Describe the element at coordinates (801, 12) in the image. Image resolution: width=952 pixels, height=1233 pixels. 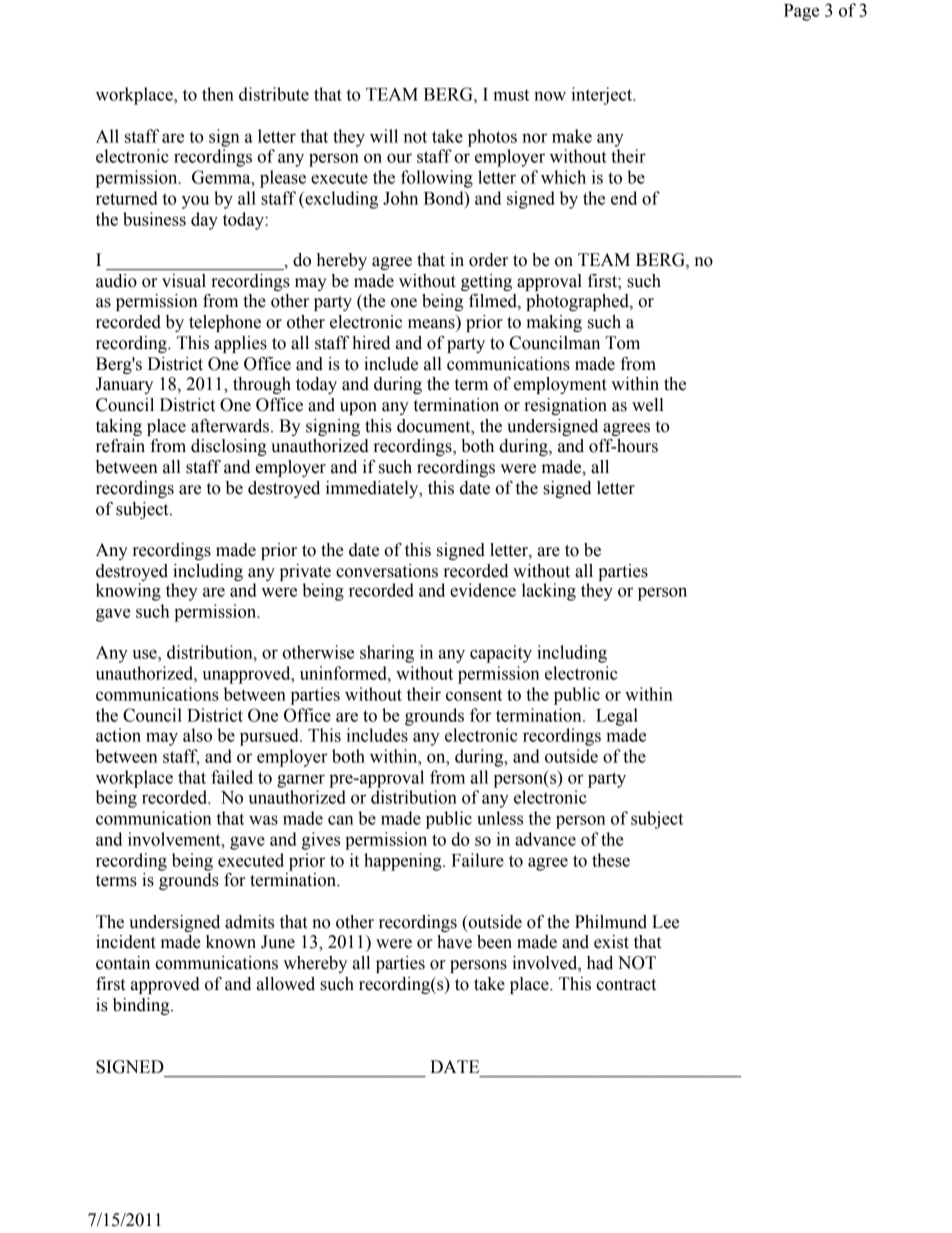
I see `Page` at that location.
